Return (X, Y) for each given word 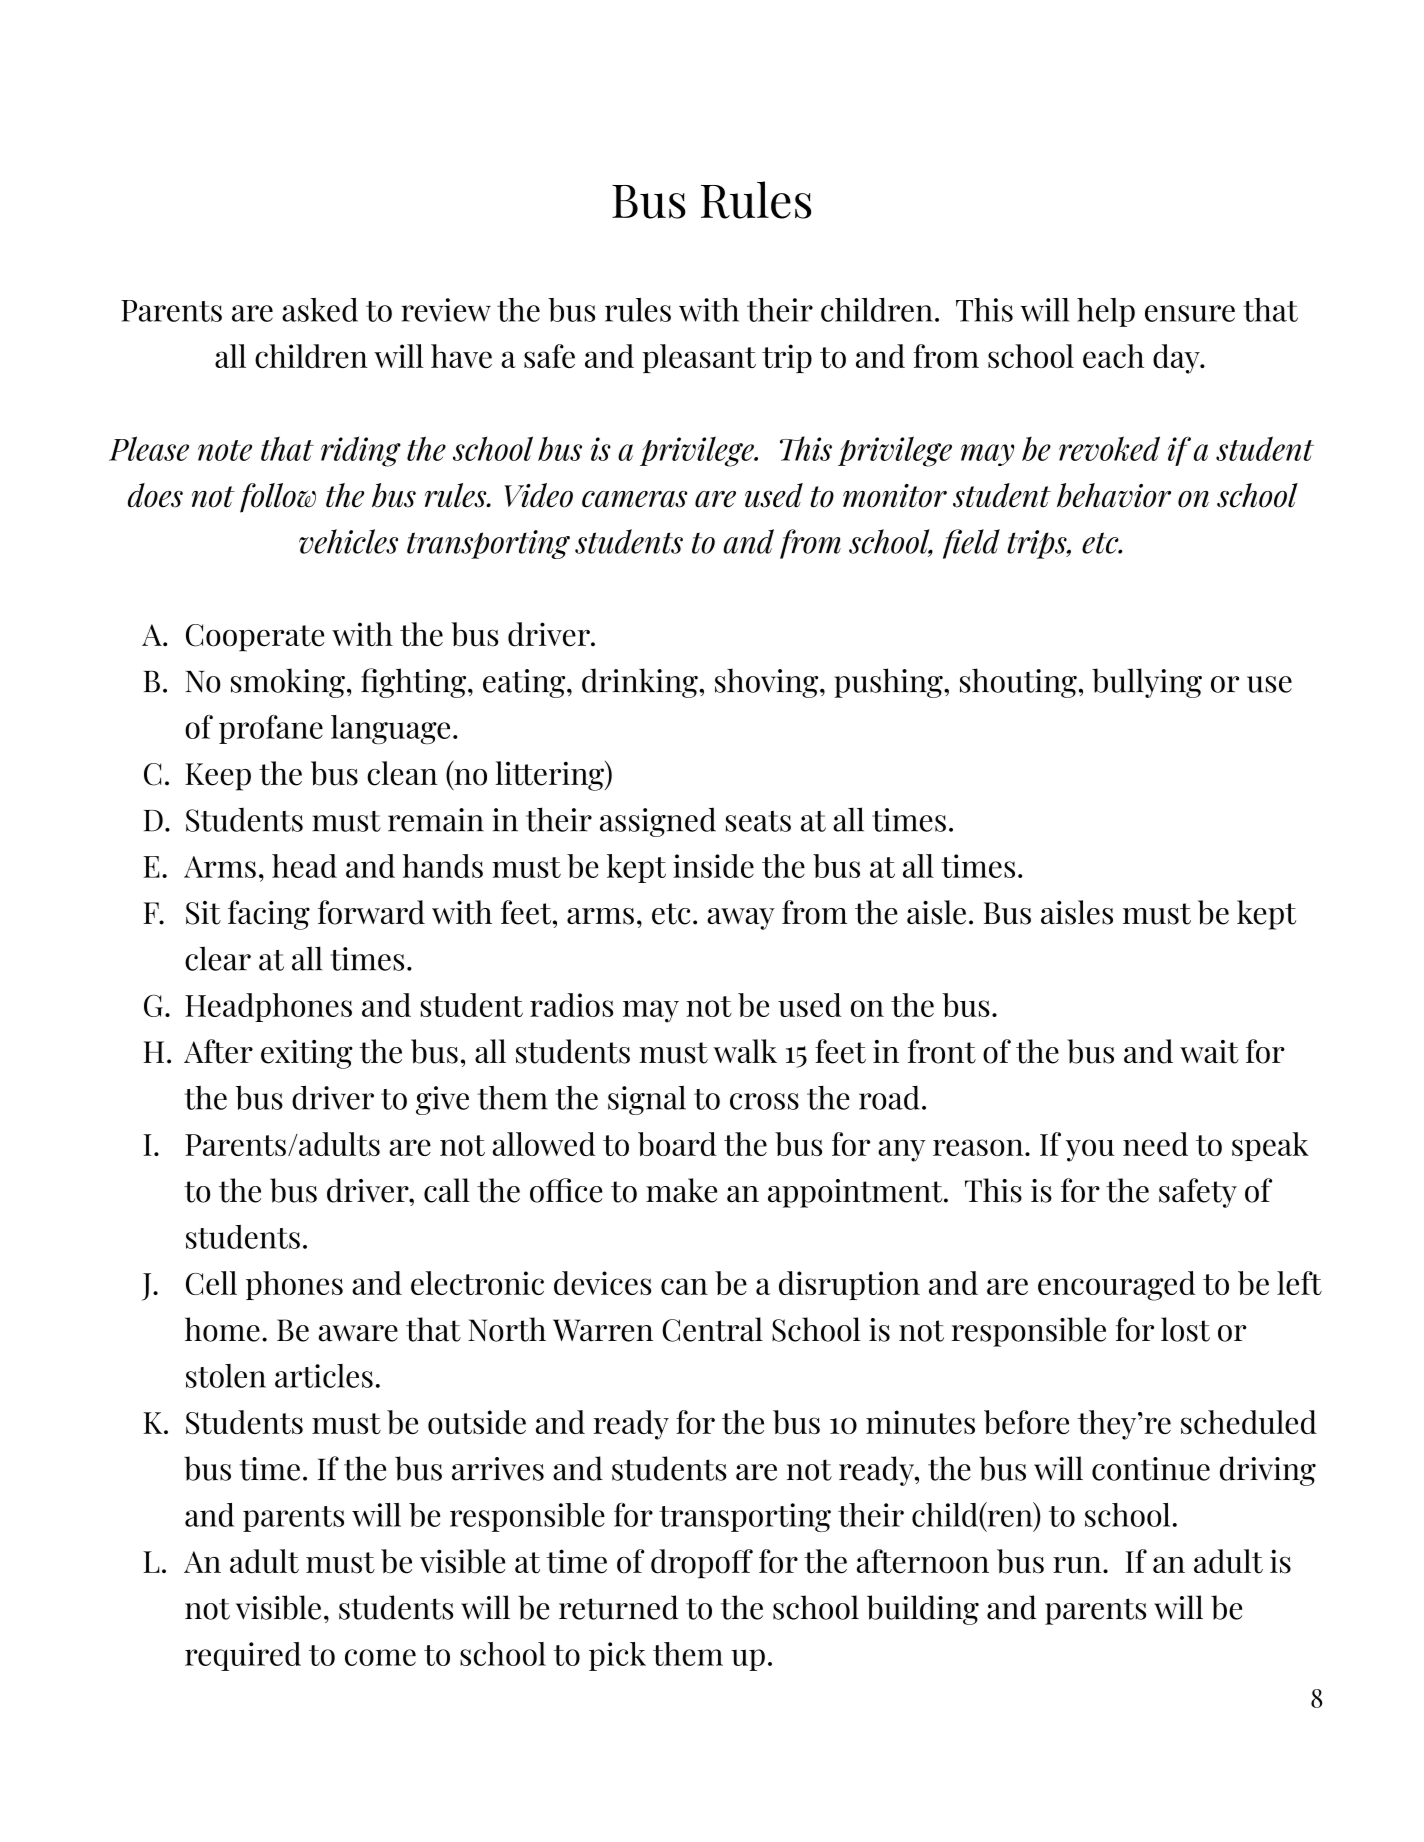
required (243, 1656)
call (447, 1190)
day (1177, 359)
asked (320, 310)
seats (758, 821)
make (681, 1190)
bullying (1147, 683)
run (1078, 1565)
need (1155, 1144)
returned (618, 1607)
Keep (218, 777)
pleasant (699, 359)
